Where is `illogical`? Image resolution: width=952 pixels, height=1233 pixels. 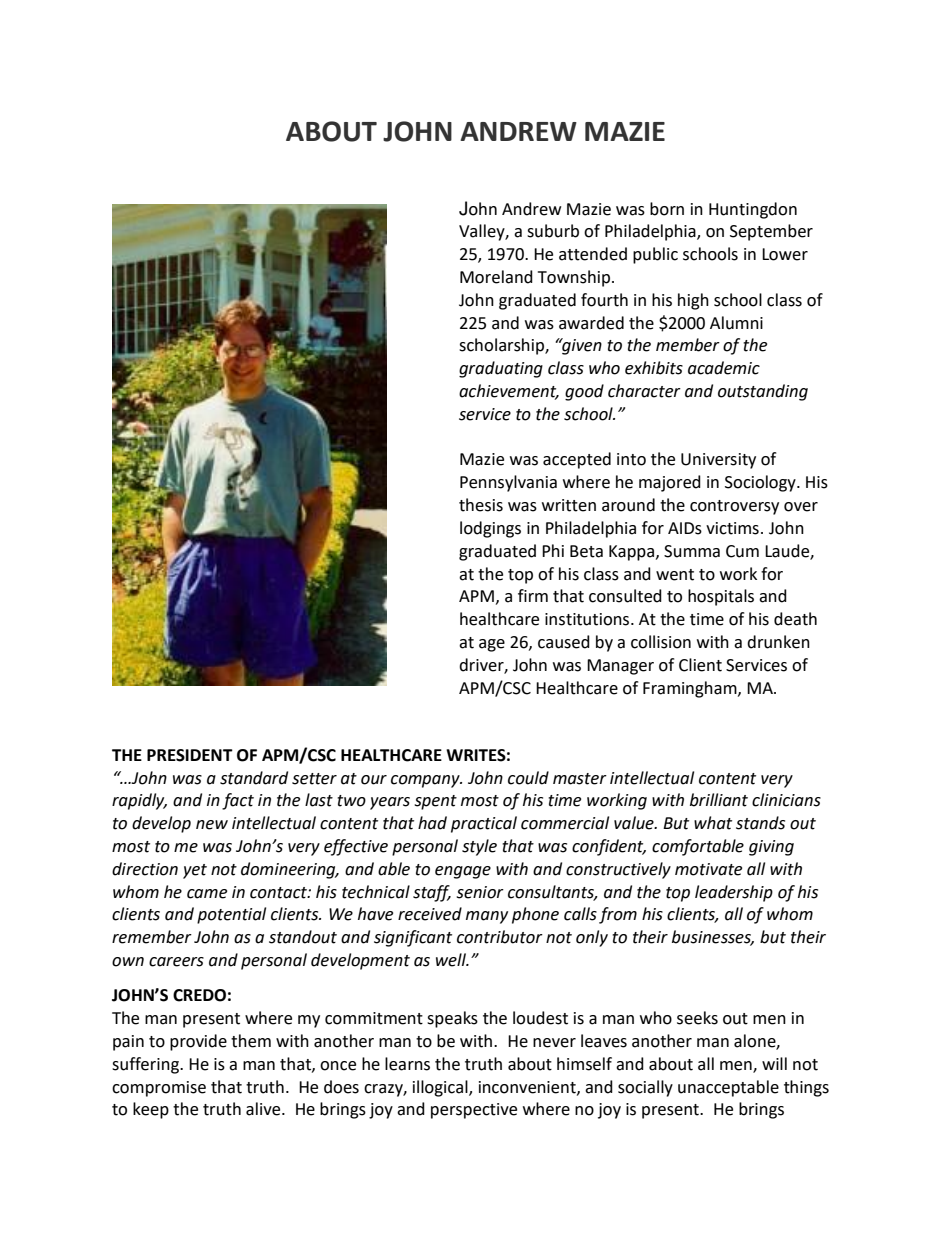 illogical is located at coordinates (441, 1088).
